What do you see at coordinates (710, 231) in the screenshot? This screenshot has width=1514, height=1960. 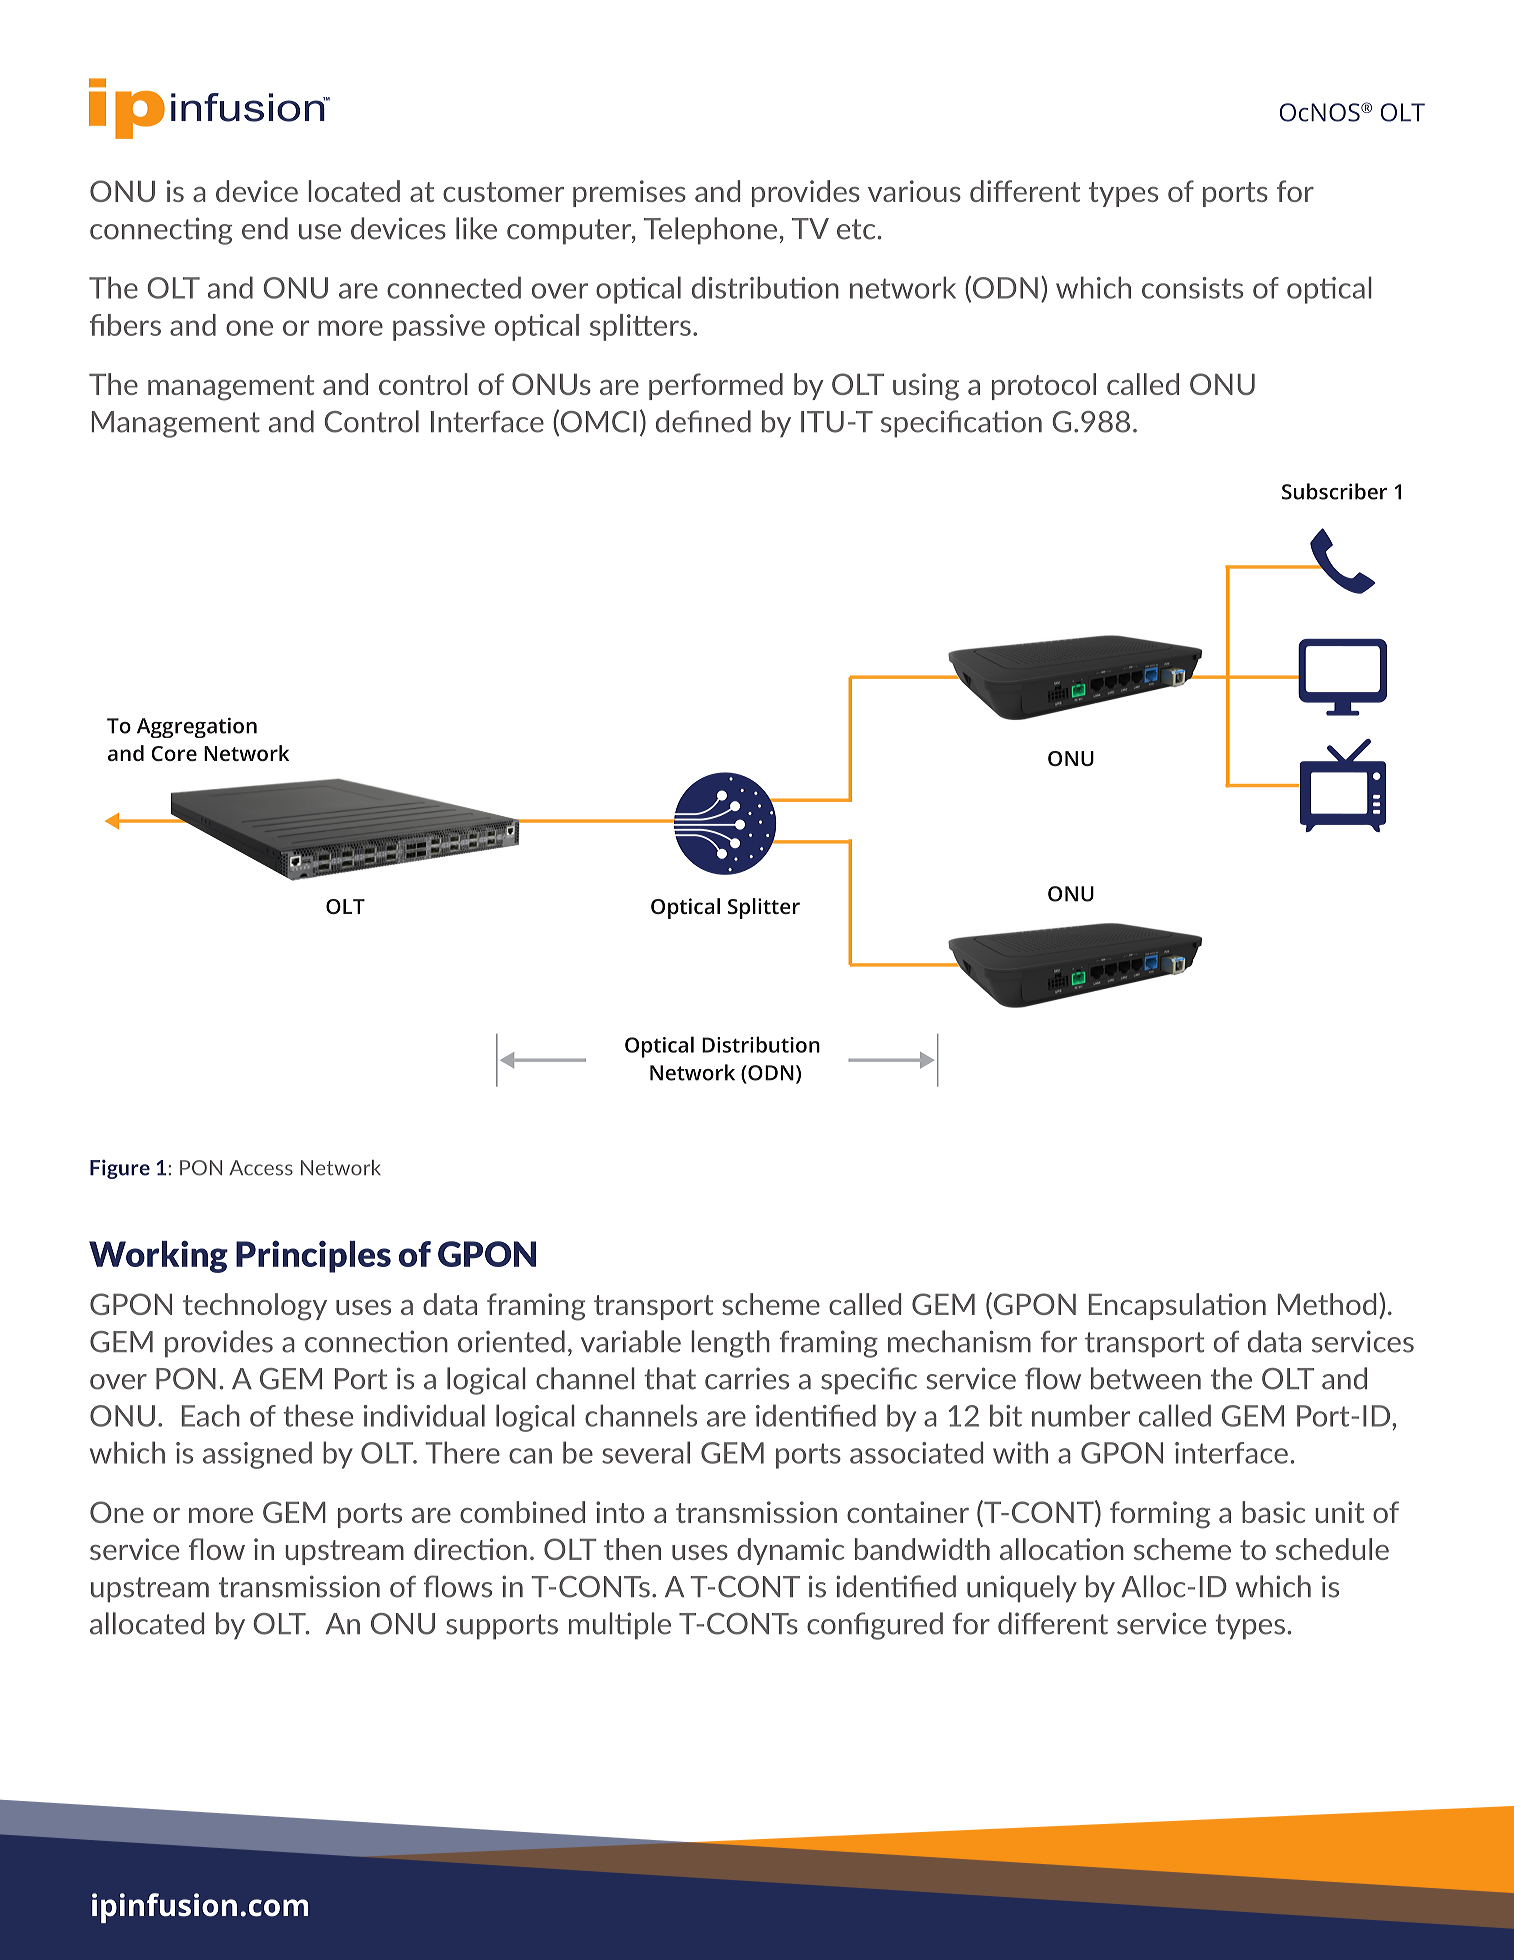 I see `Telephone` at bounding box center [710, 231].
